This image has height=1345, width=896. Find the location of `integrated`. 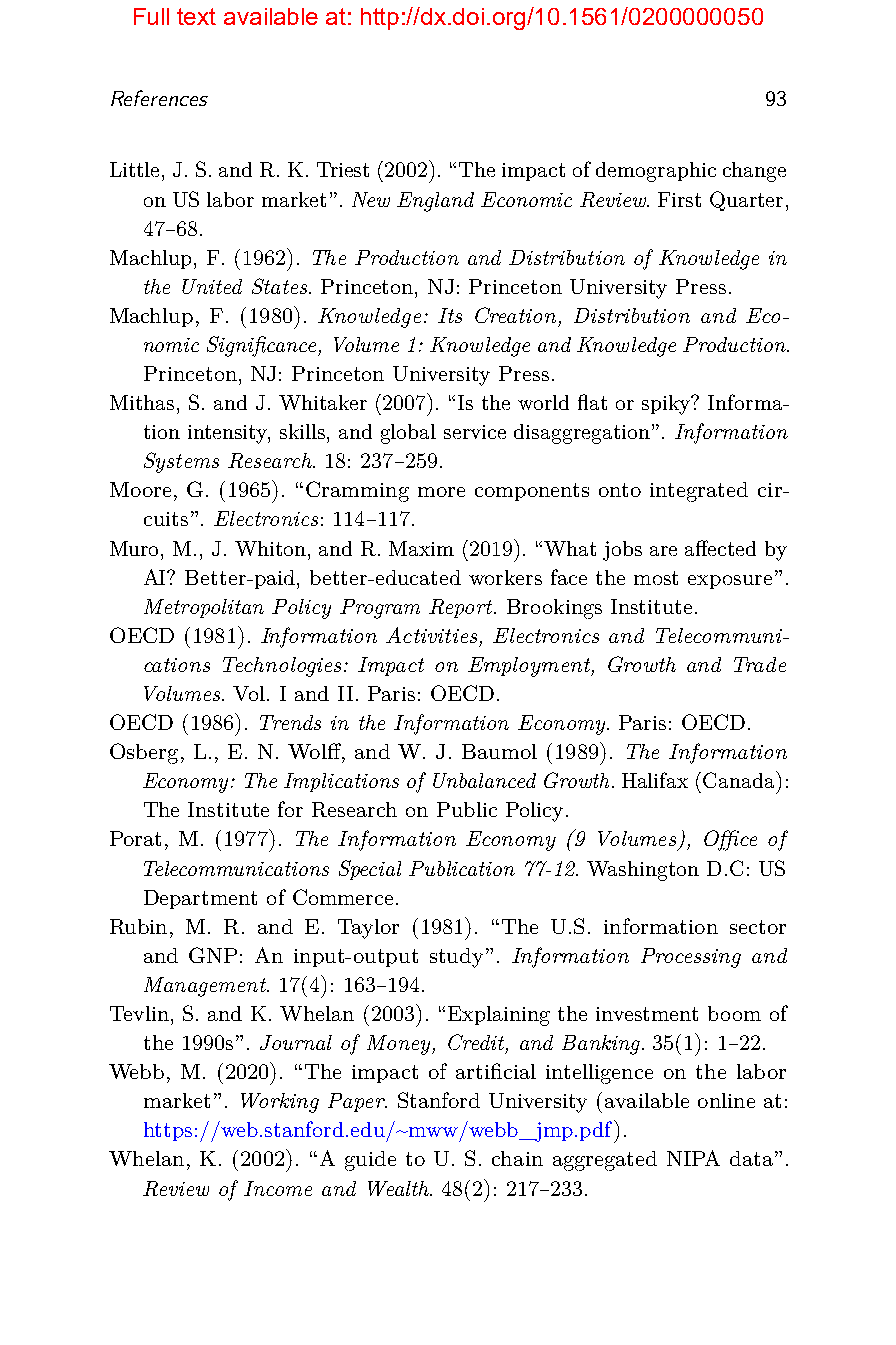

integrated is located at coordinates (699, 492).
